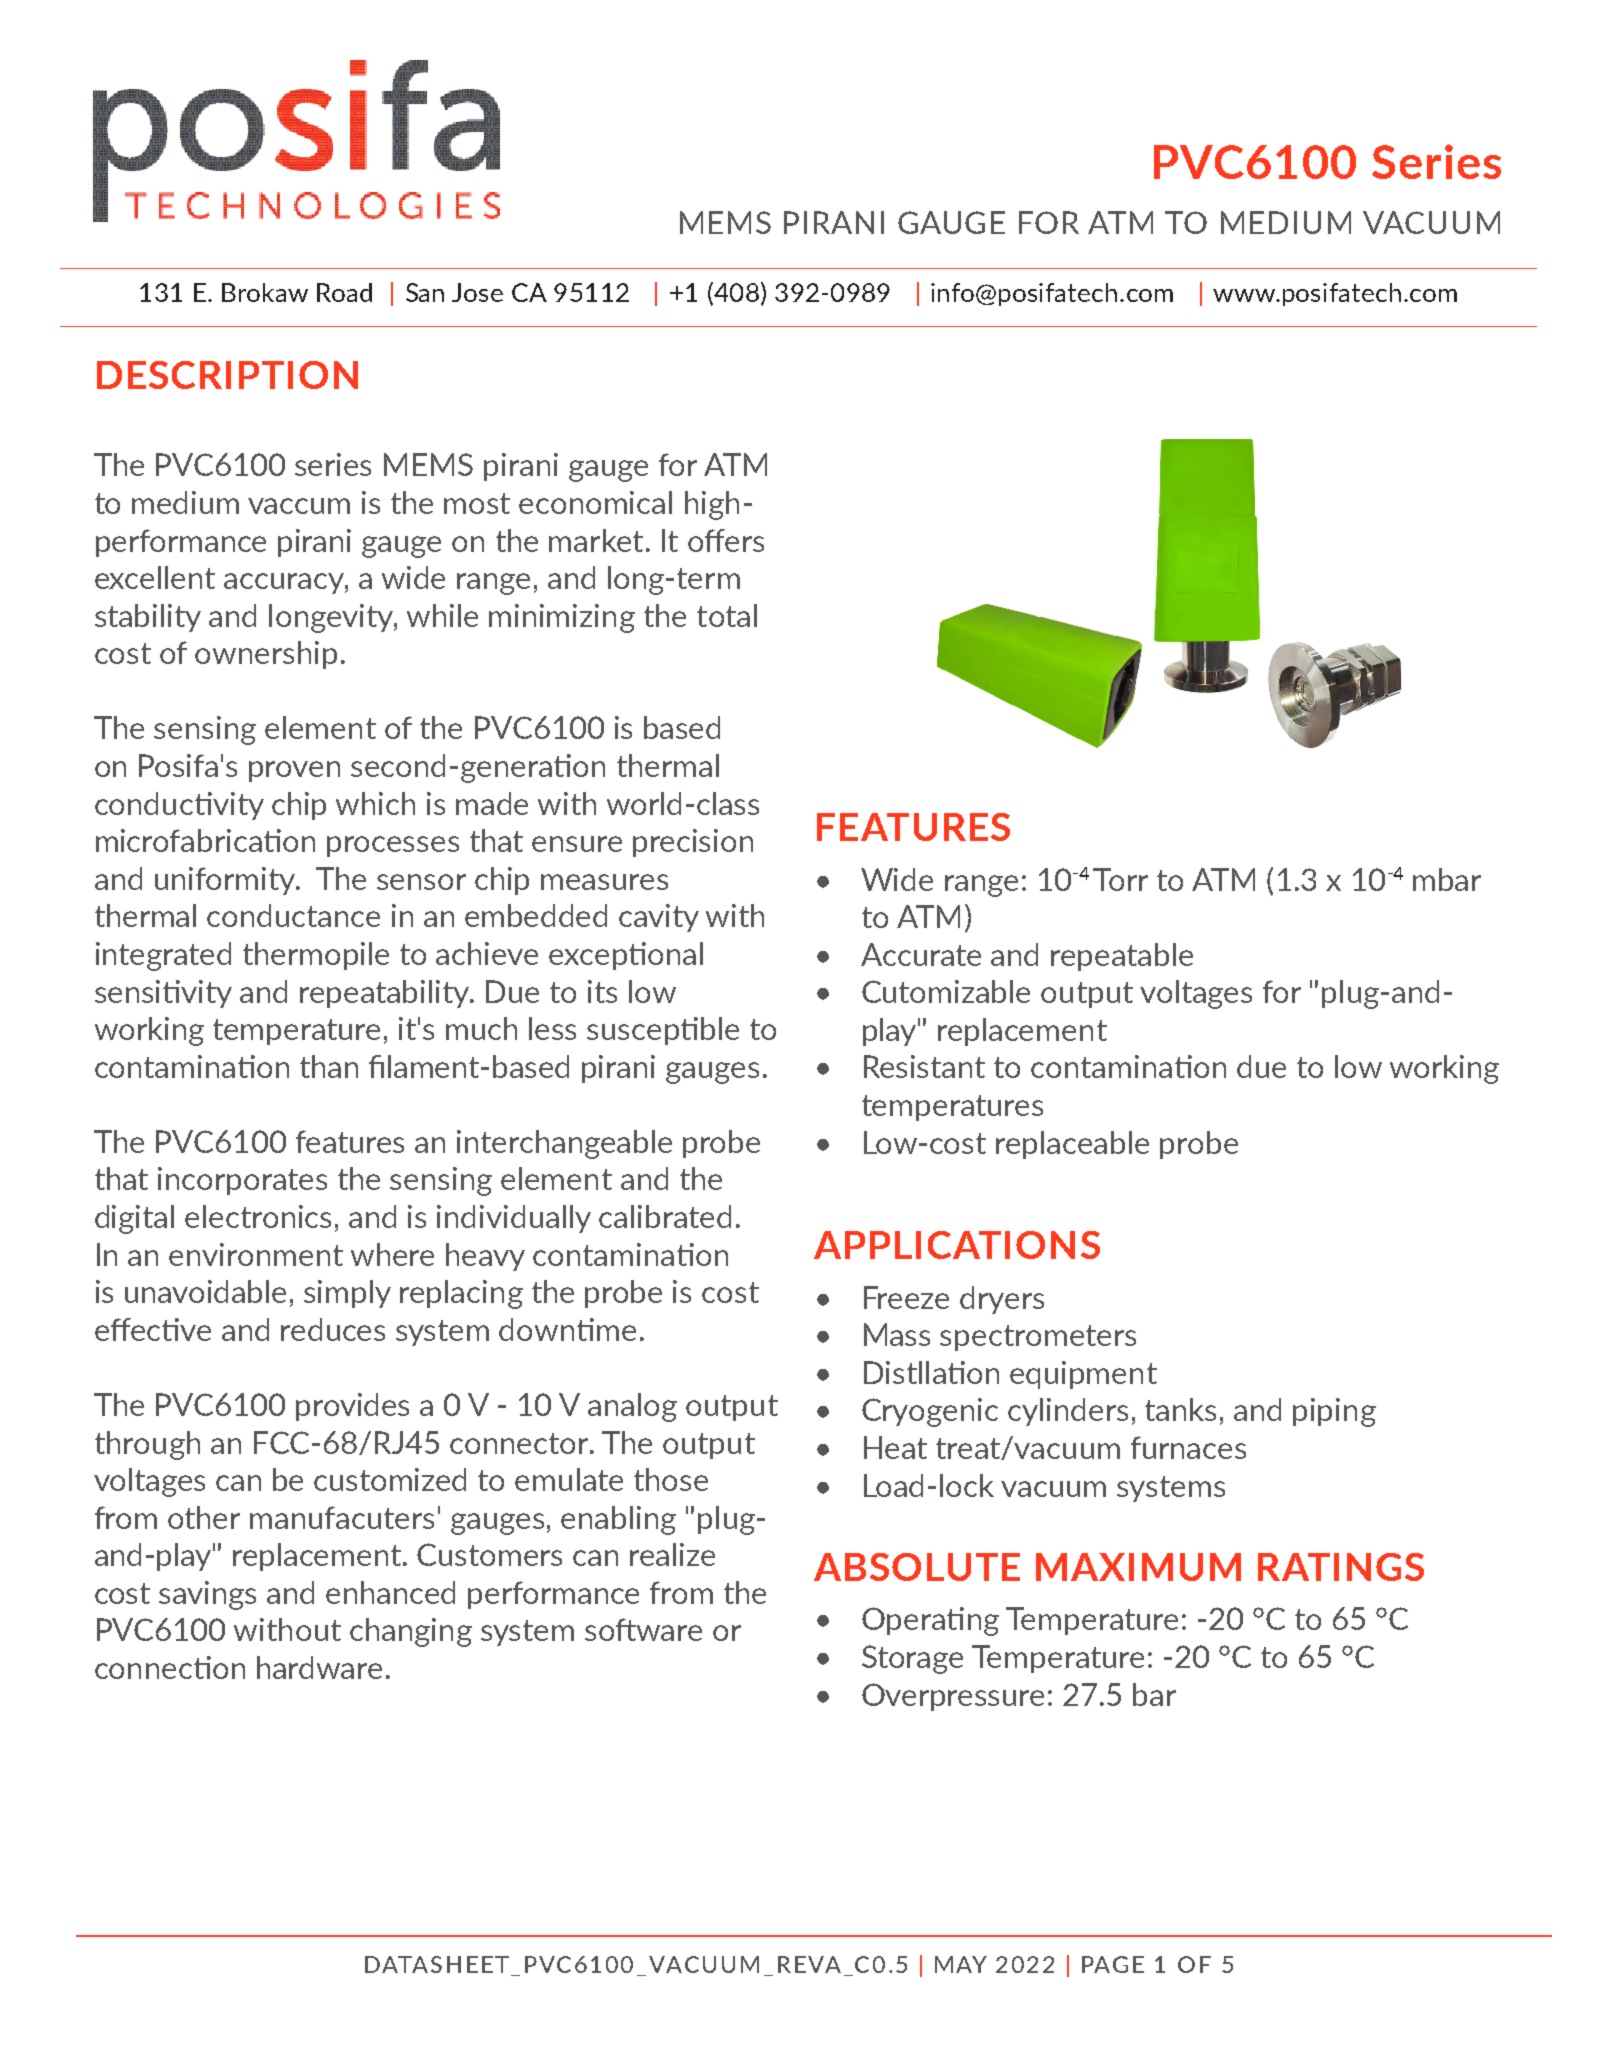  I want to click on DESCRIPTION, so click(227, 375).
